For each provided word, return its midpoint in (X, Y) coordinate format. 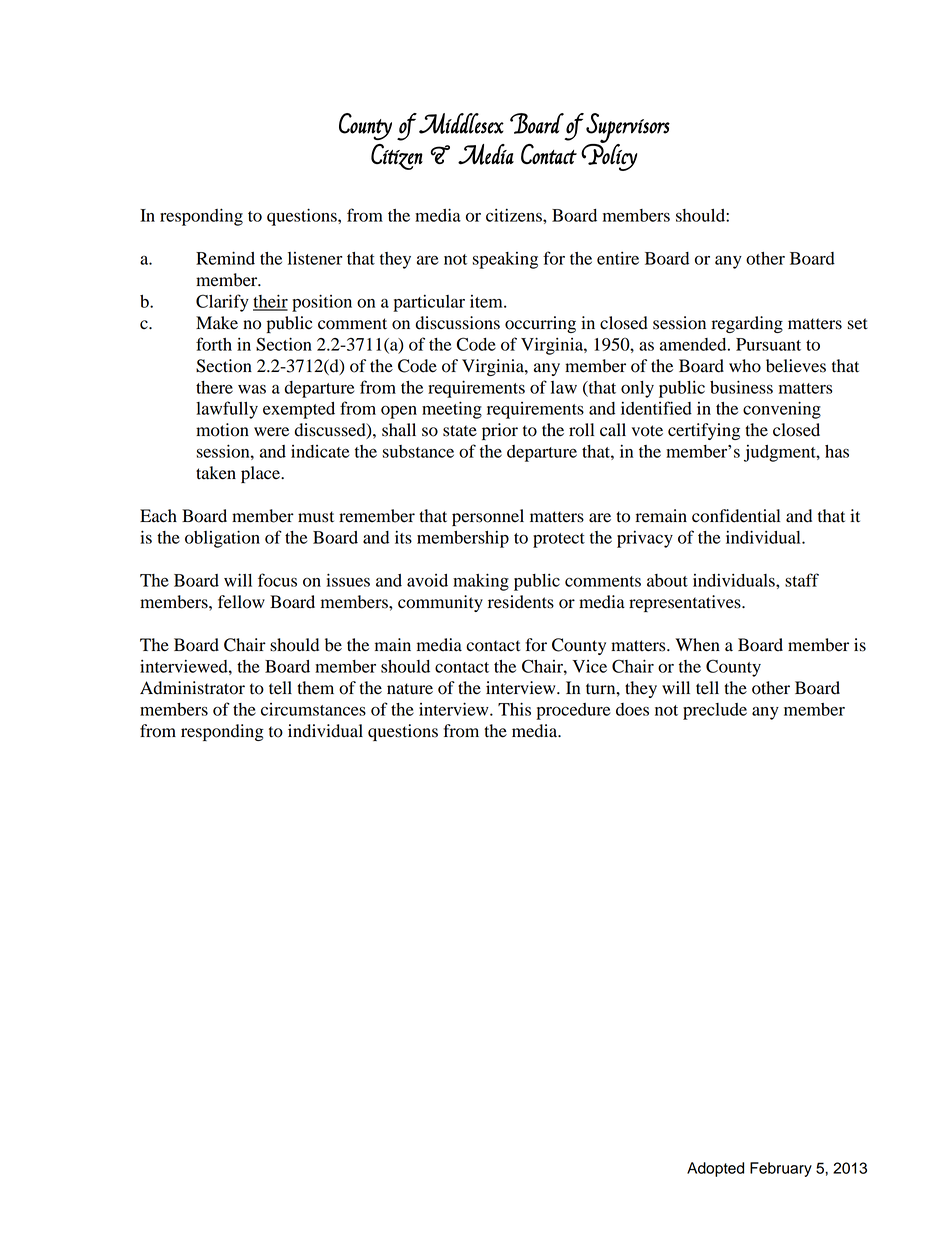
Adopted (715, 1169)
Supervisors (628, 129)
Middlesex (461, 123)
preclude (715, 711)
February (781, 1169)
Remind (225, 258)
